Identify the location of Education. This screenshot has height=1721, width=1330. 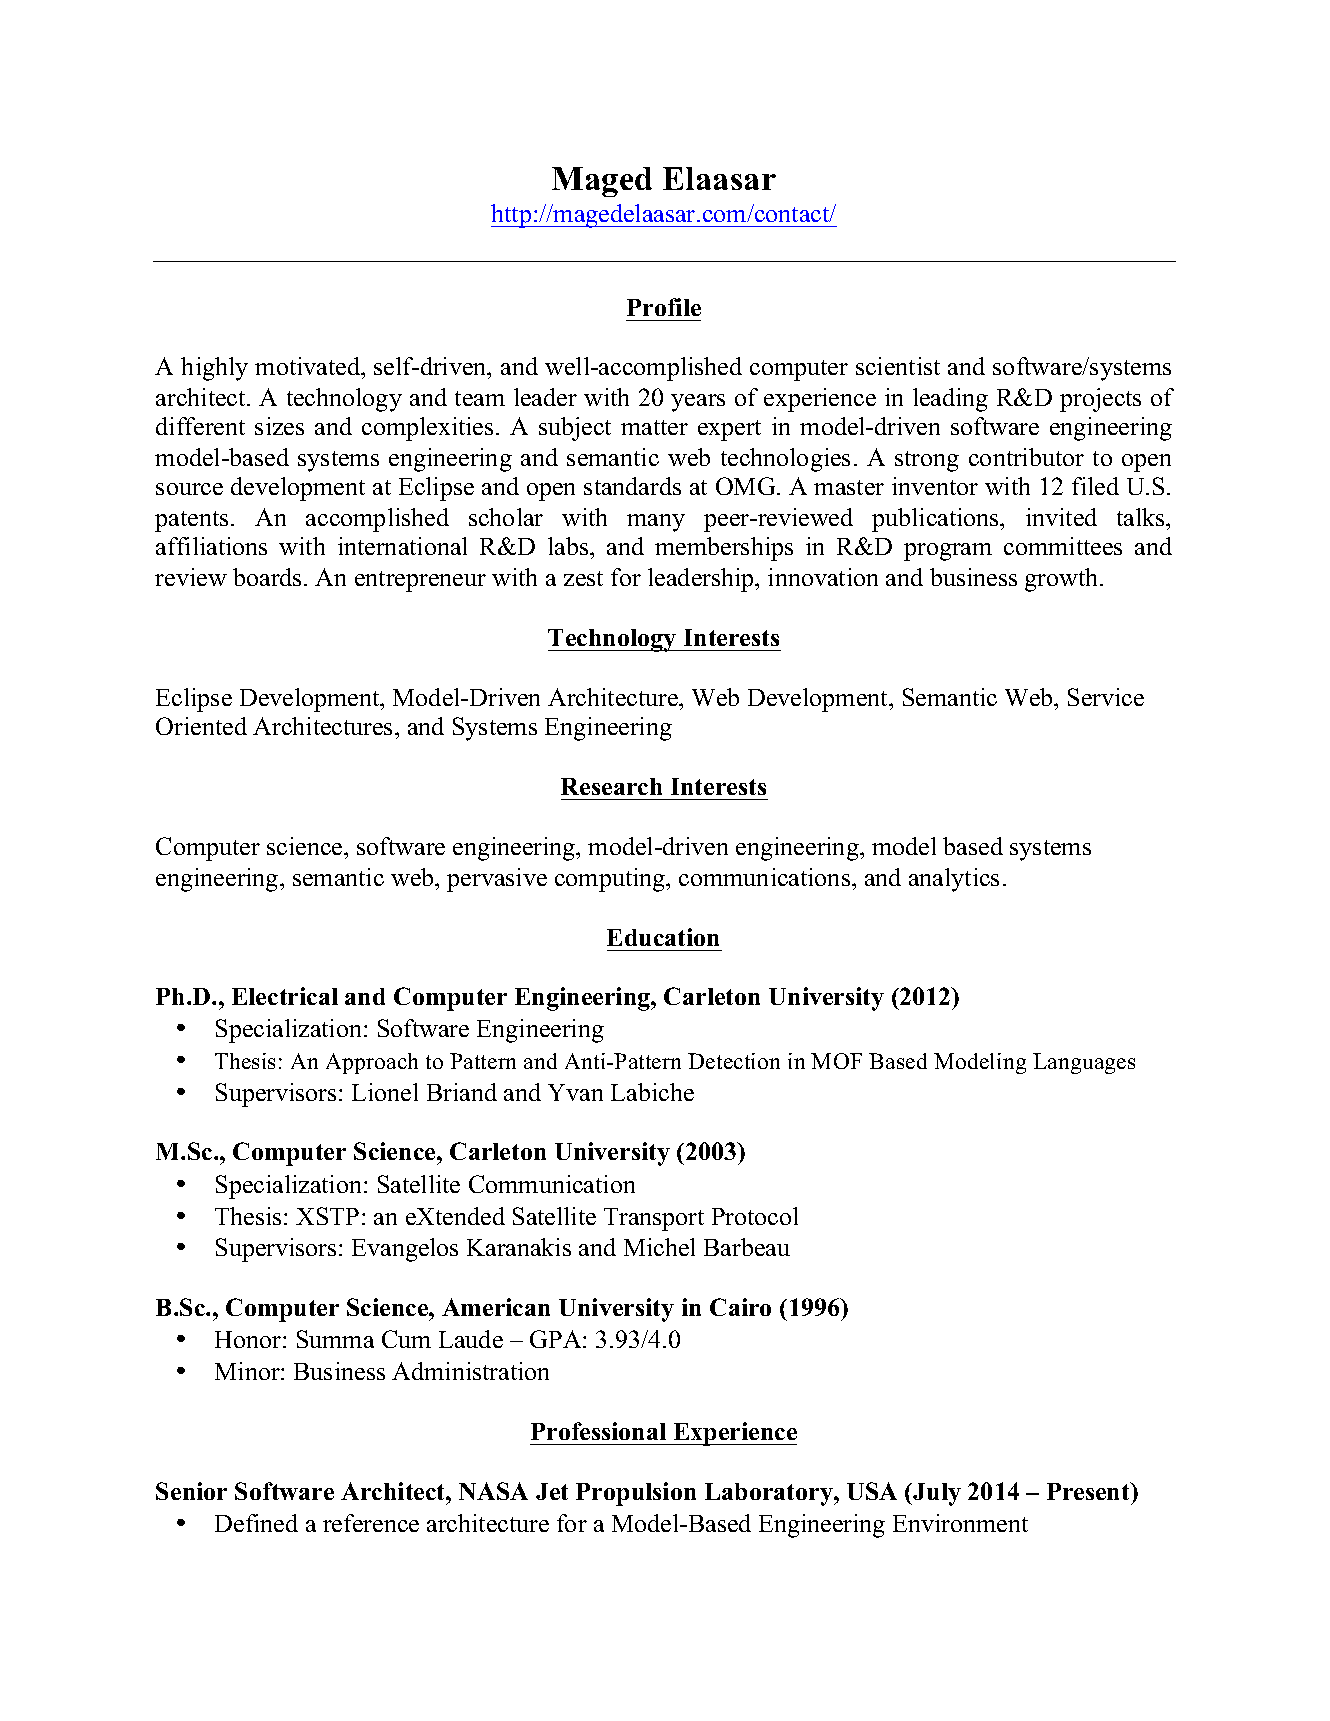
(663, 937).
